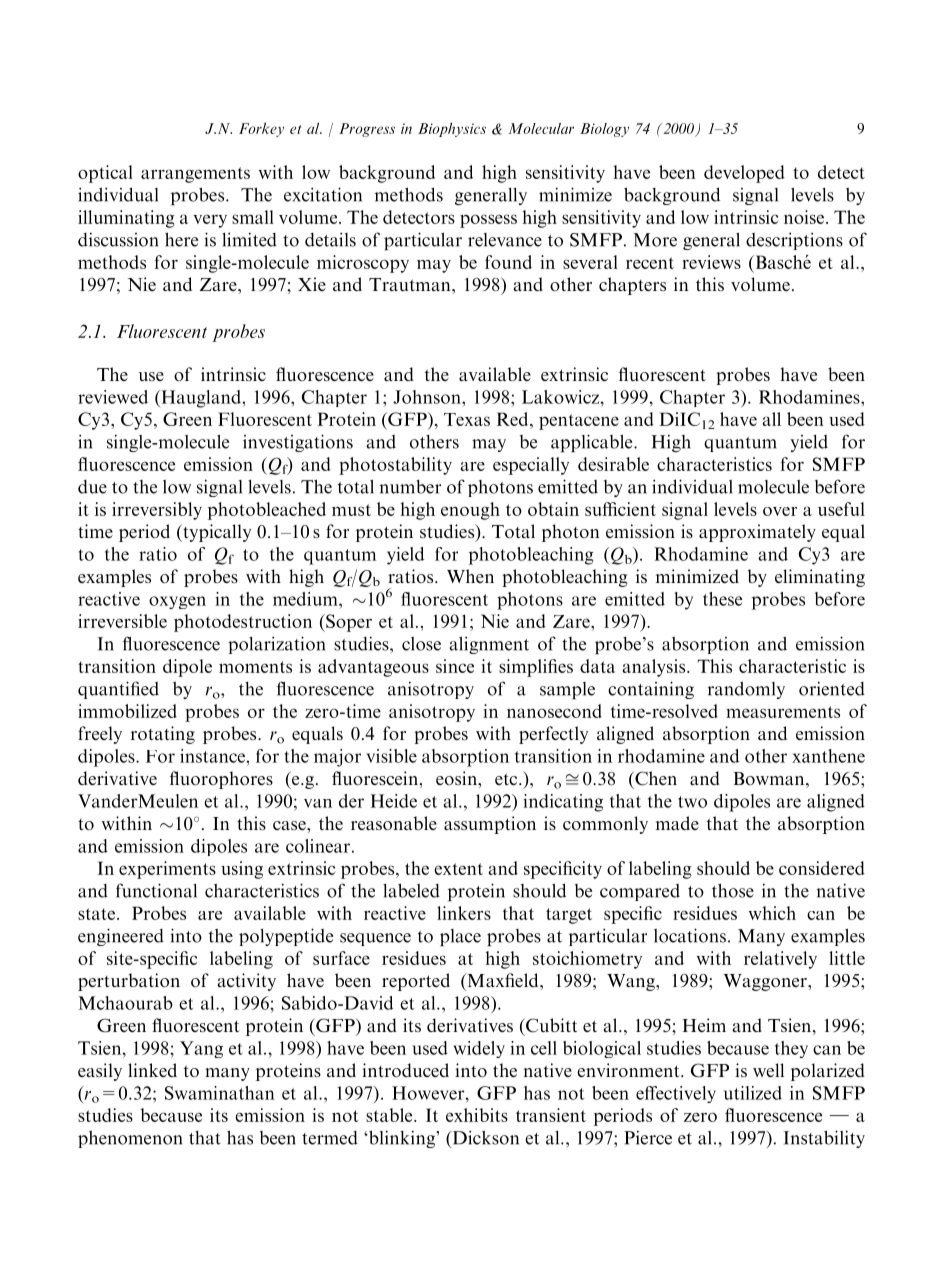 Image resolution: width=943 pixels, height=1288 pixels. I want to click on typically, so click(216, 533).
